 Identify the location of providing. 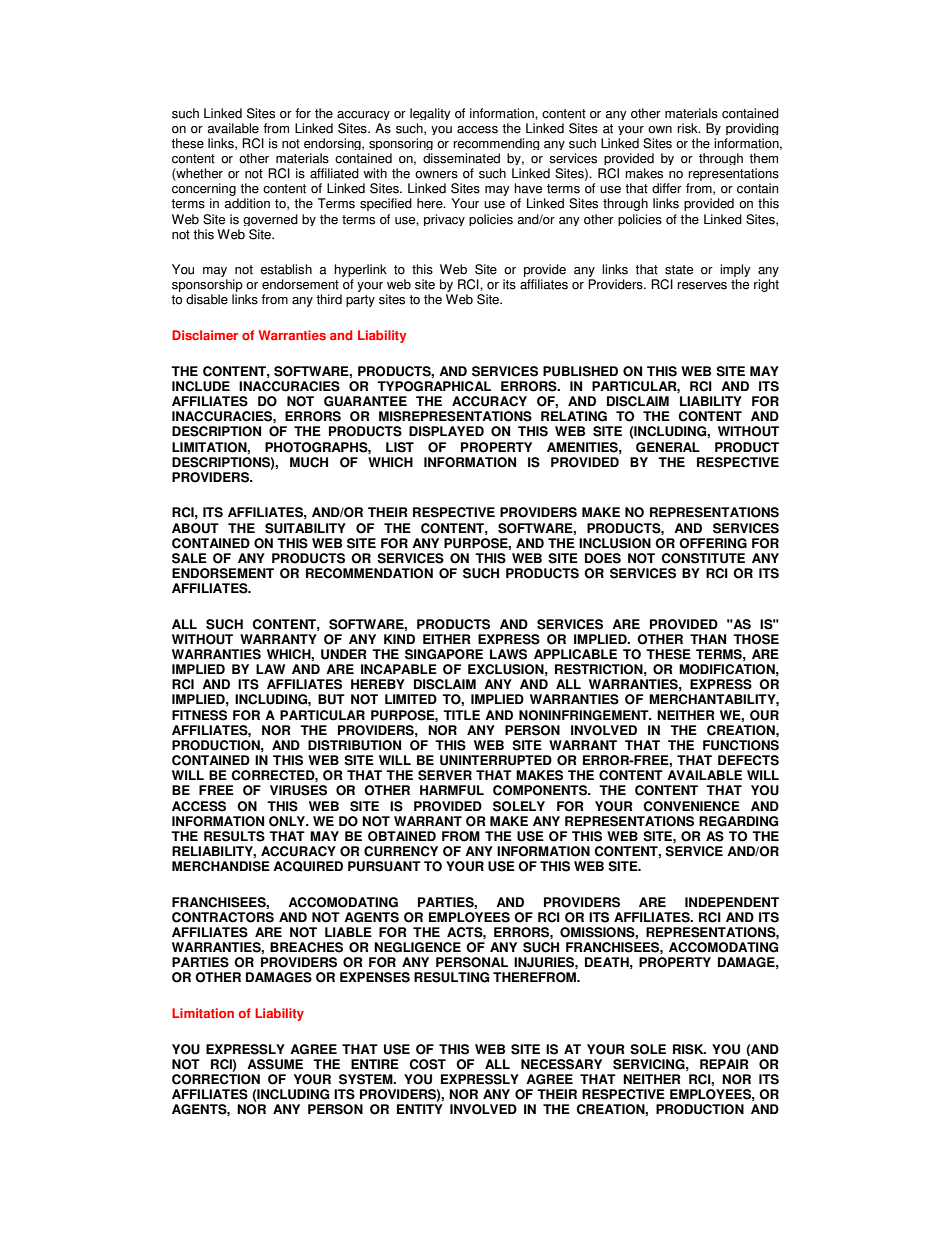
(752, 129).
